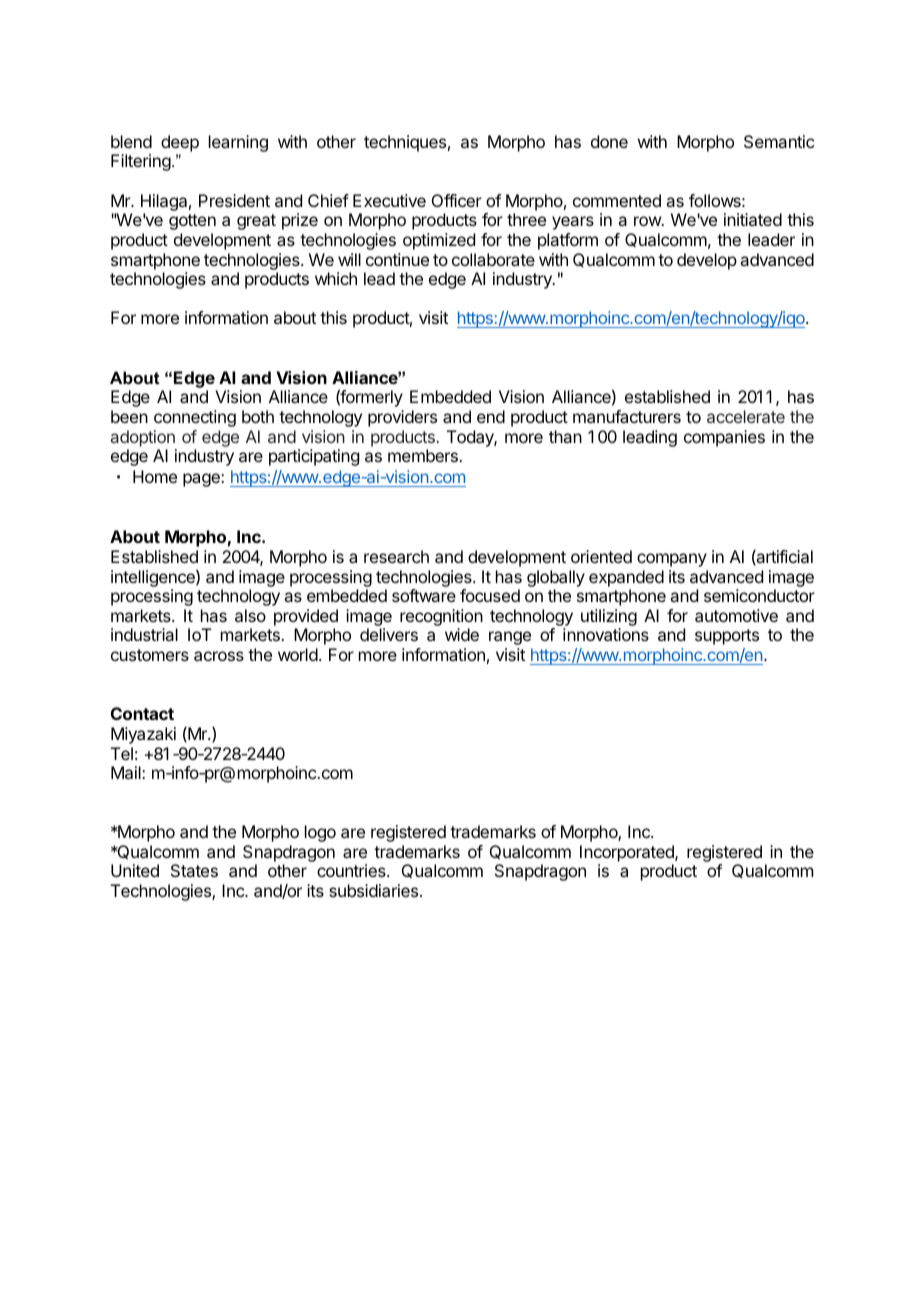  Describe the element at coordinates (727, 637) in the screenshot. I see `supports` at that location.
